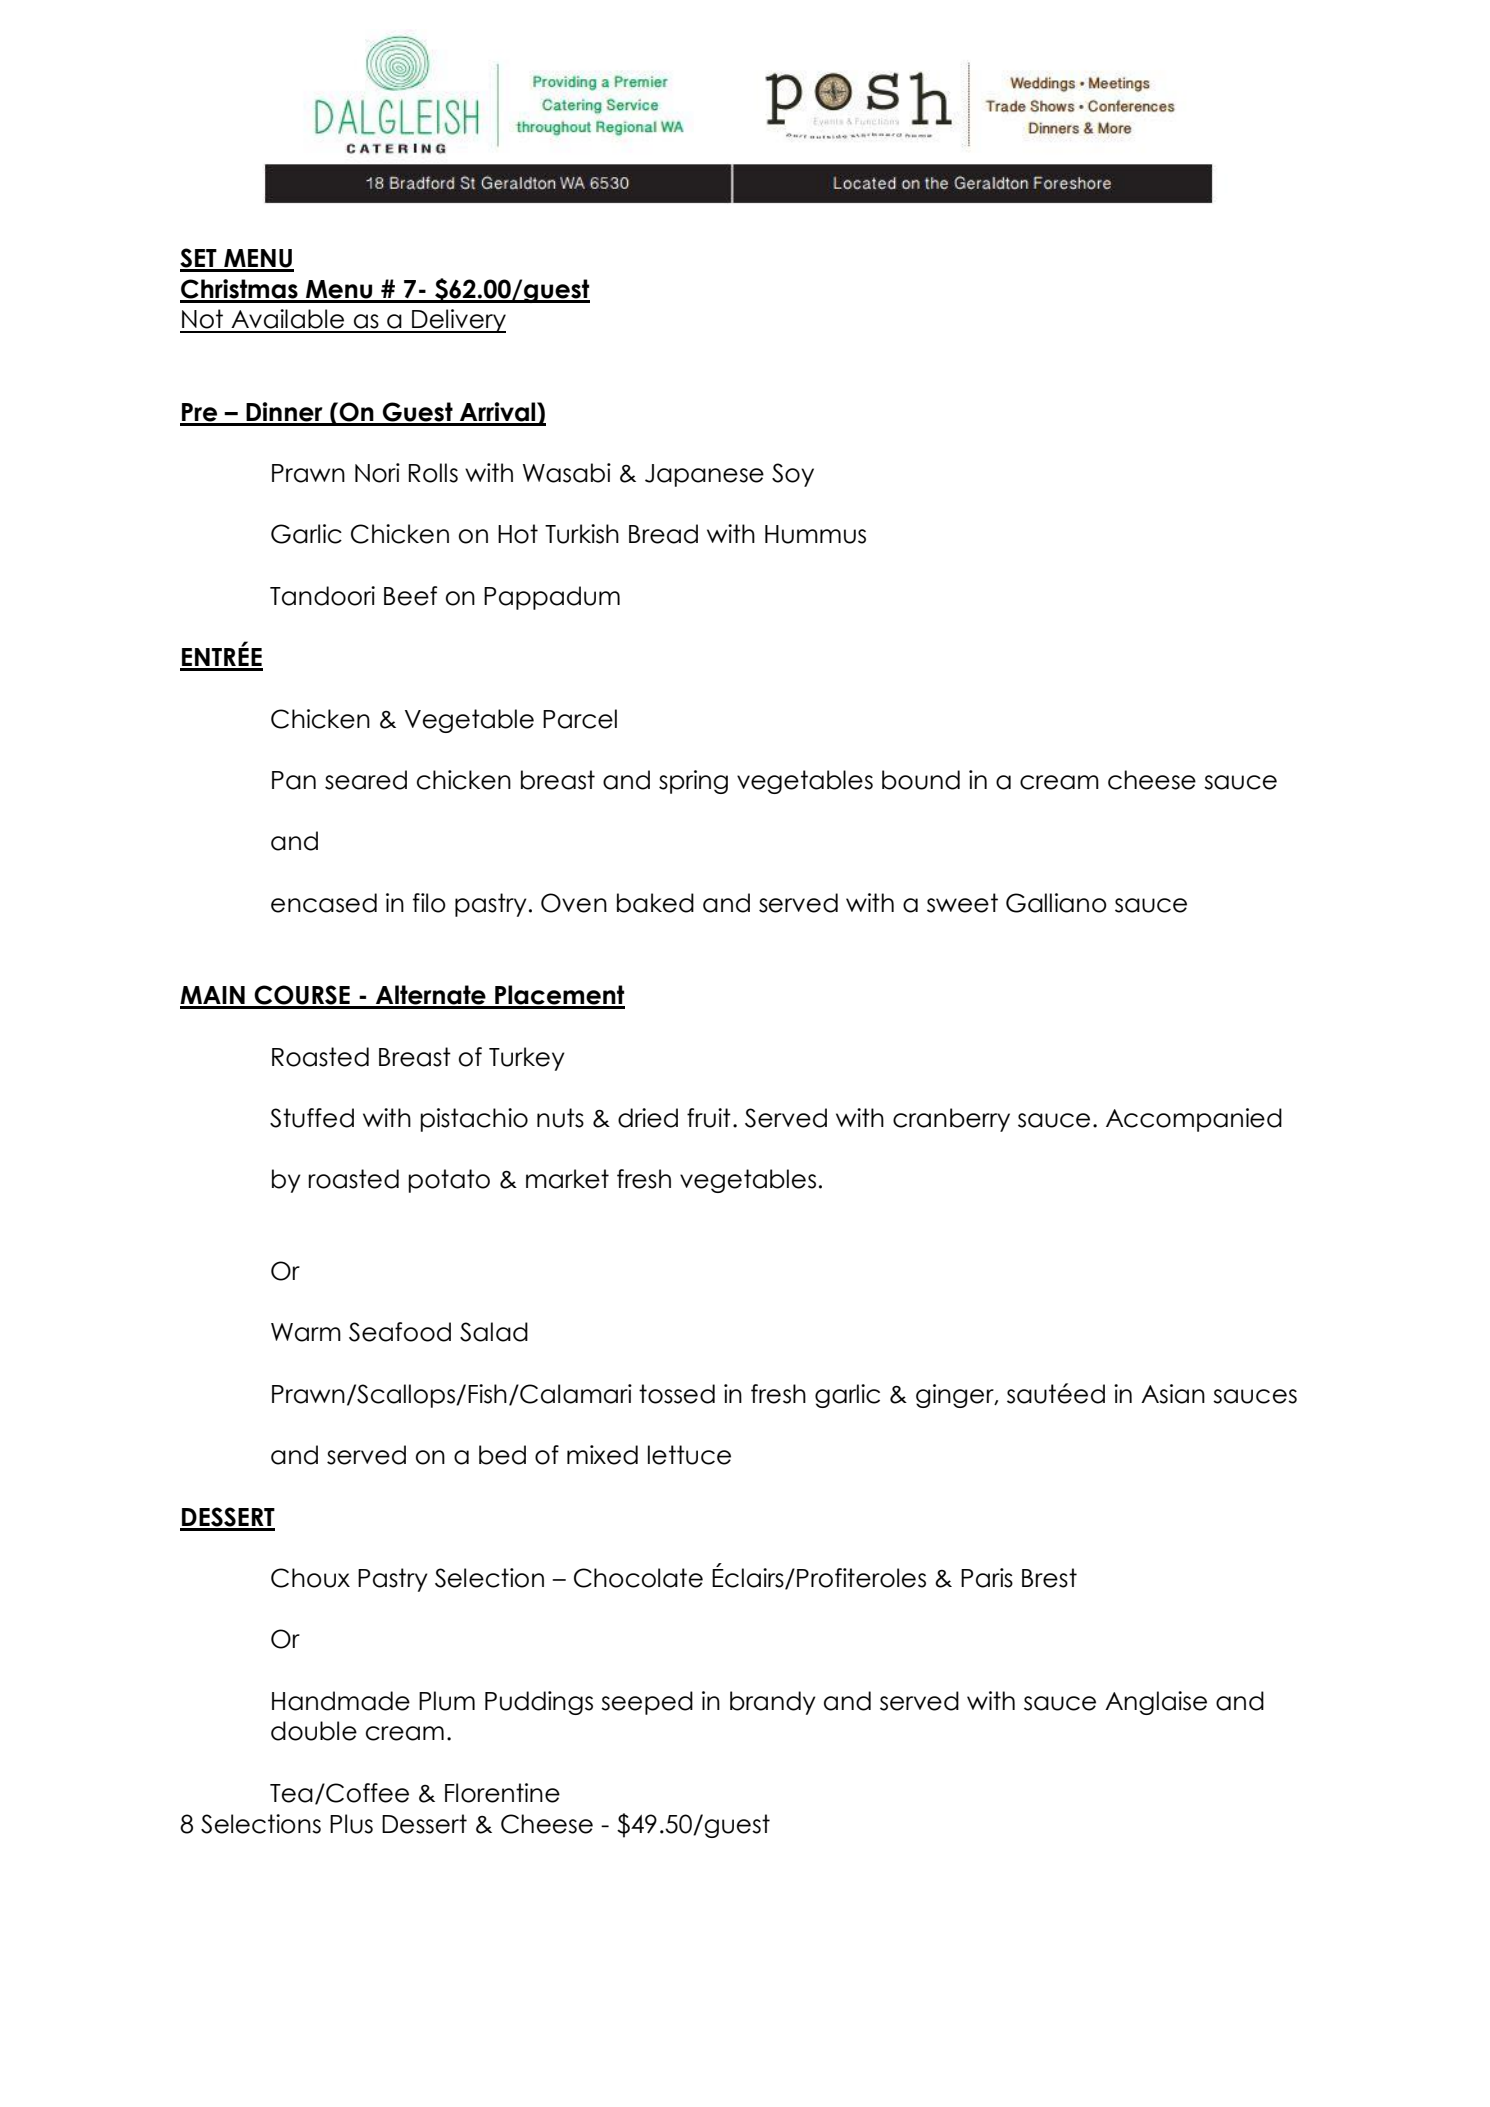 The width and height of the page is (1490, 2107). What do you see at coordinates (815, 534) in the page?
I see `Hummus` at bounding box center [815, 534].
